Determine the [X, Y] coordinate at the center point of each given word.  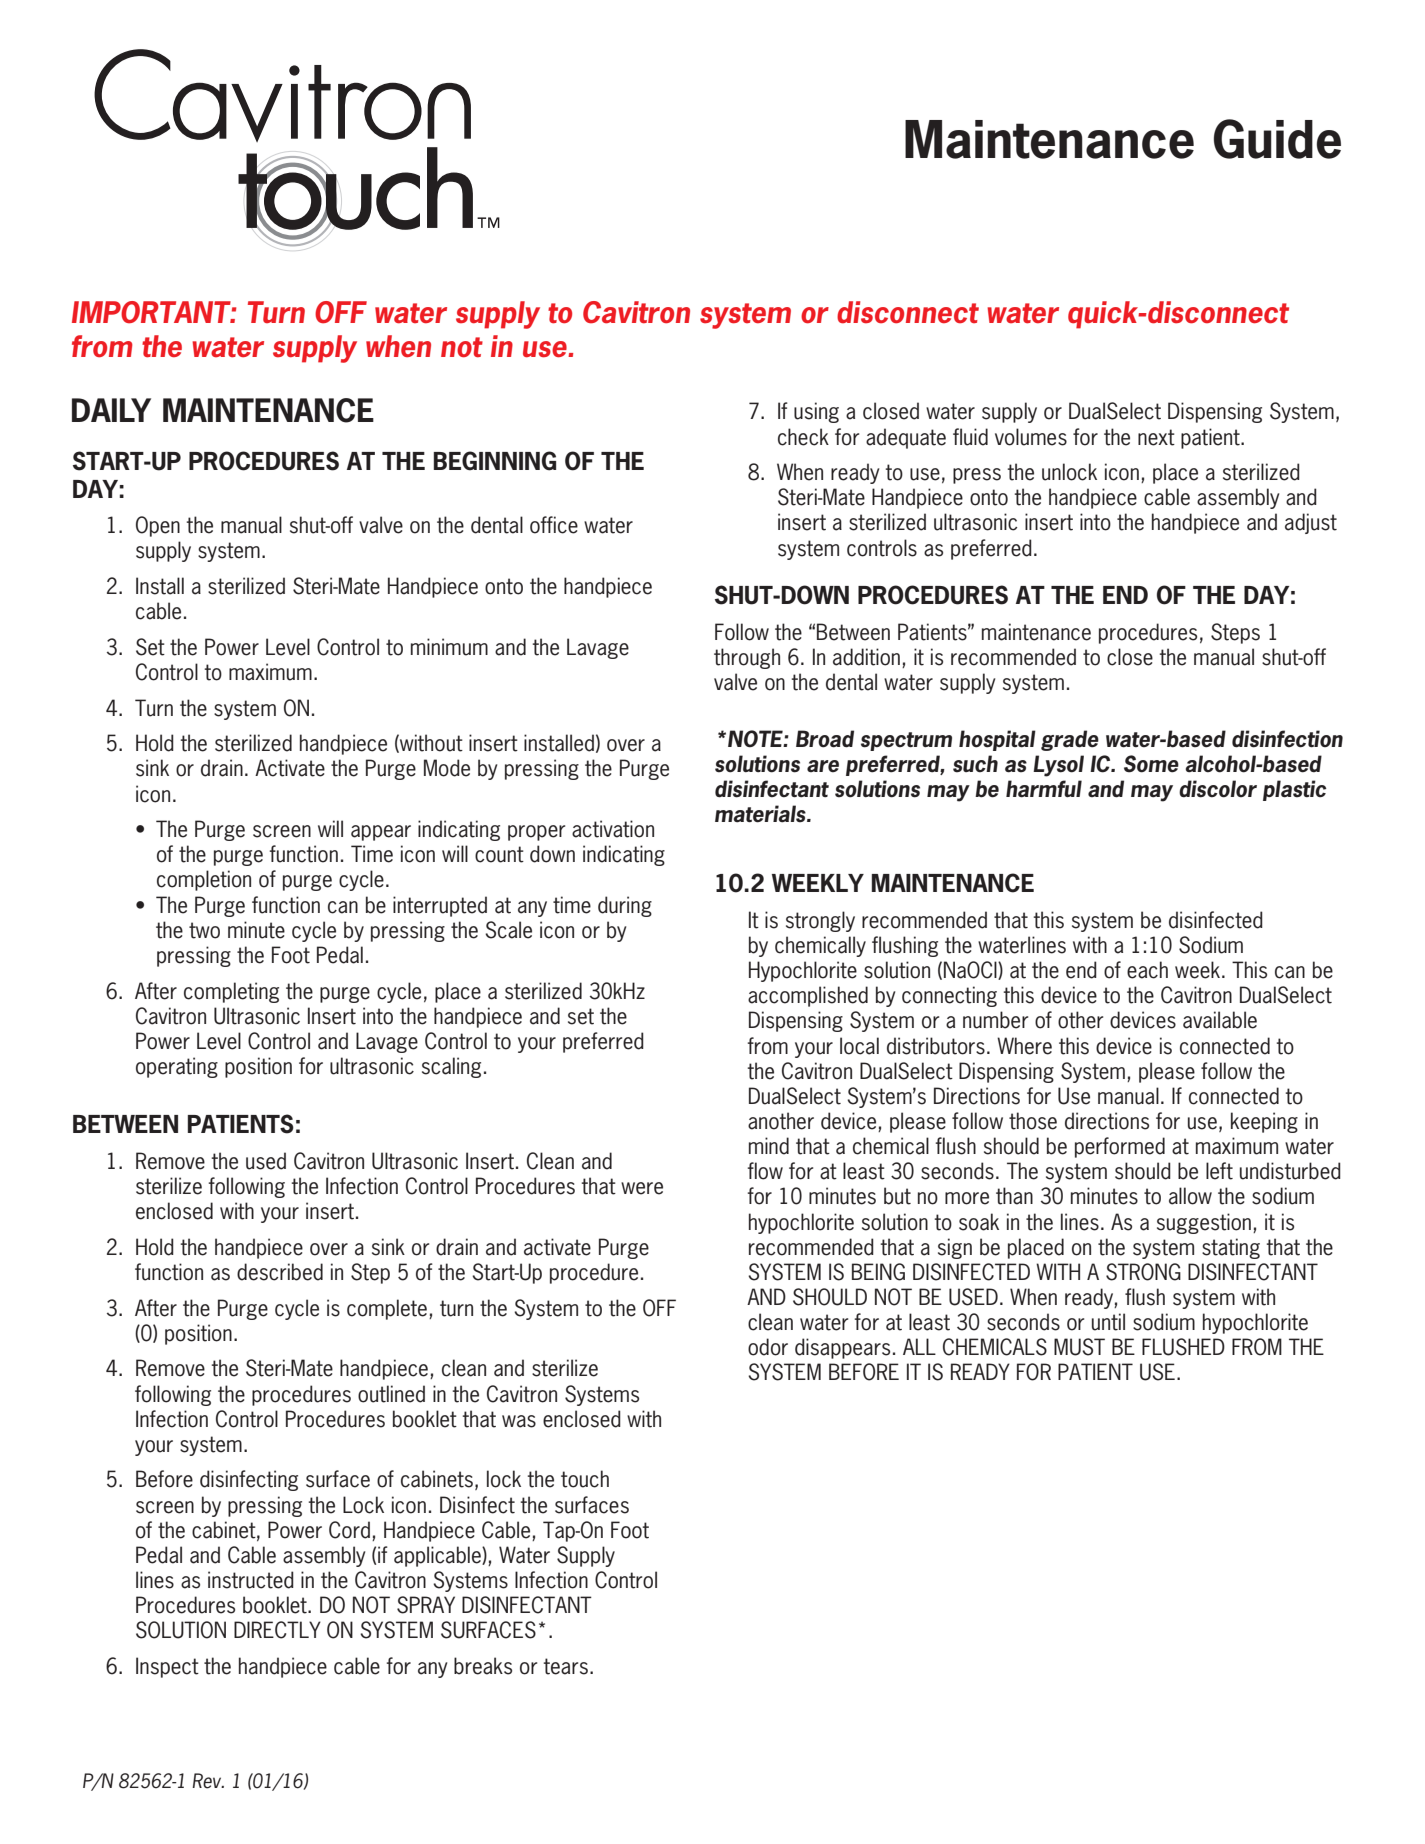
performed [1120, 1147]
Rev [208, 1781]
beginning [495, 461]
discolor [1218, 789]
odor [768, 1347]
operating [177, 1067]
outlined [391, 1394]
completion [204, 880]
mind [769, 1146]
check [803, 437]
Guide [1277, 139]
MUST [1079, 1347]
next [1156, 437]
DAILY [111, 410]
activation [613, 829]
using [816, 412]
